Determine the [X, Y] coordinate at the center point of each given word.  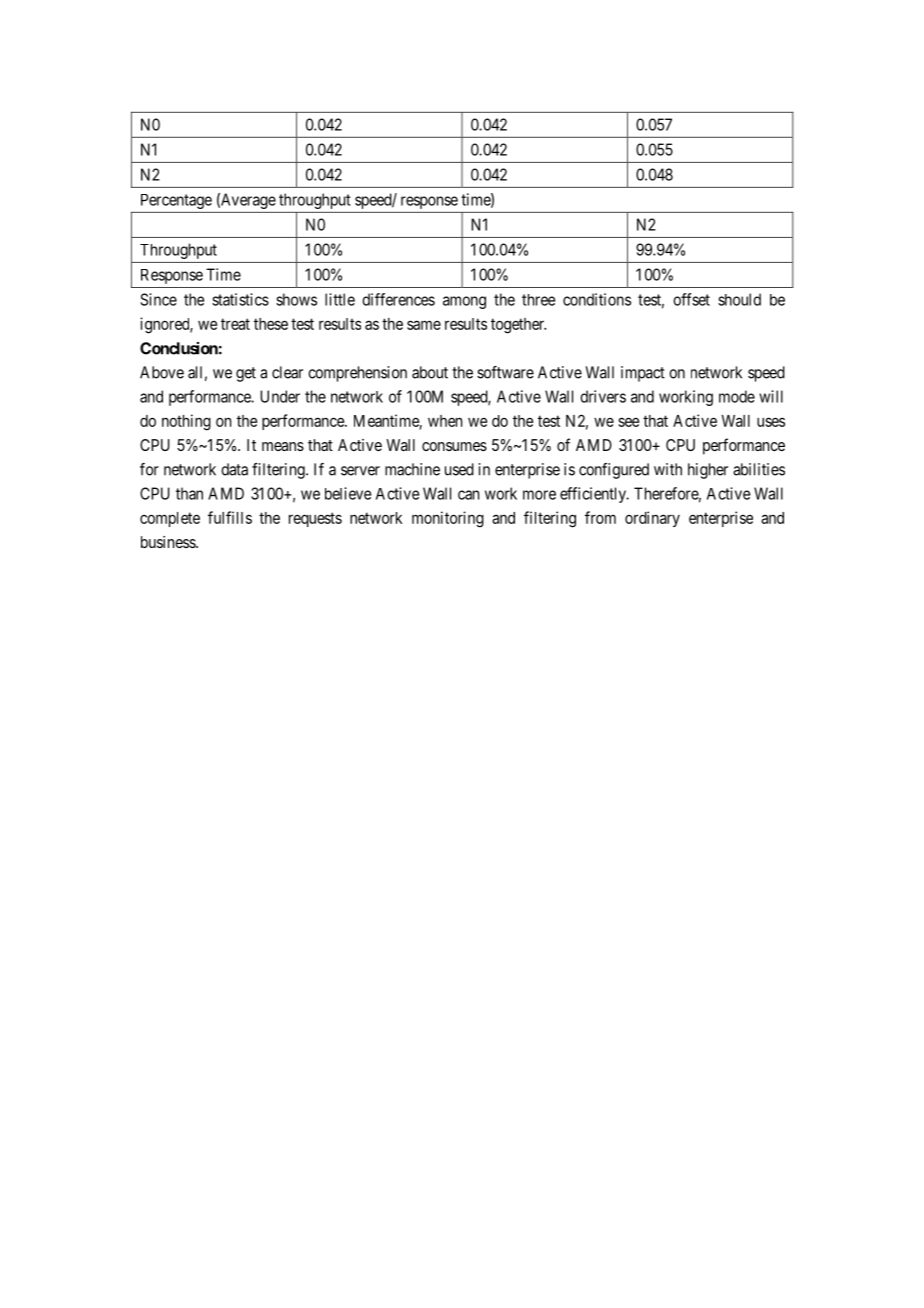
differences [398, 299]
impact [643, 374]
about [430, 372]
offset [691, 299]
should [739, 299]
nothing [186, 422]
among [464, 302]
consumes [454, 446]
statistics [240, 299]
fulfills [230, 517]
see [628, 422]
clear [287, 372]
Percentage [176, 201]
